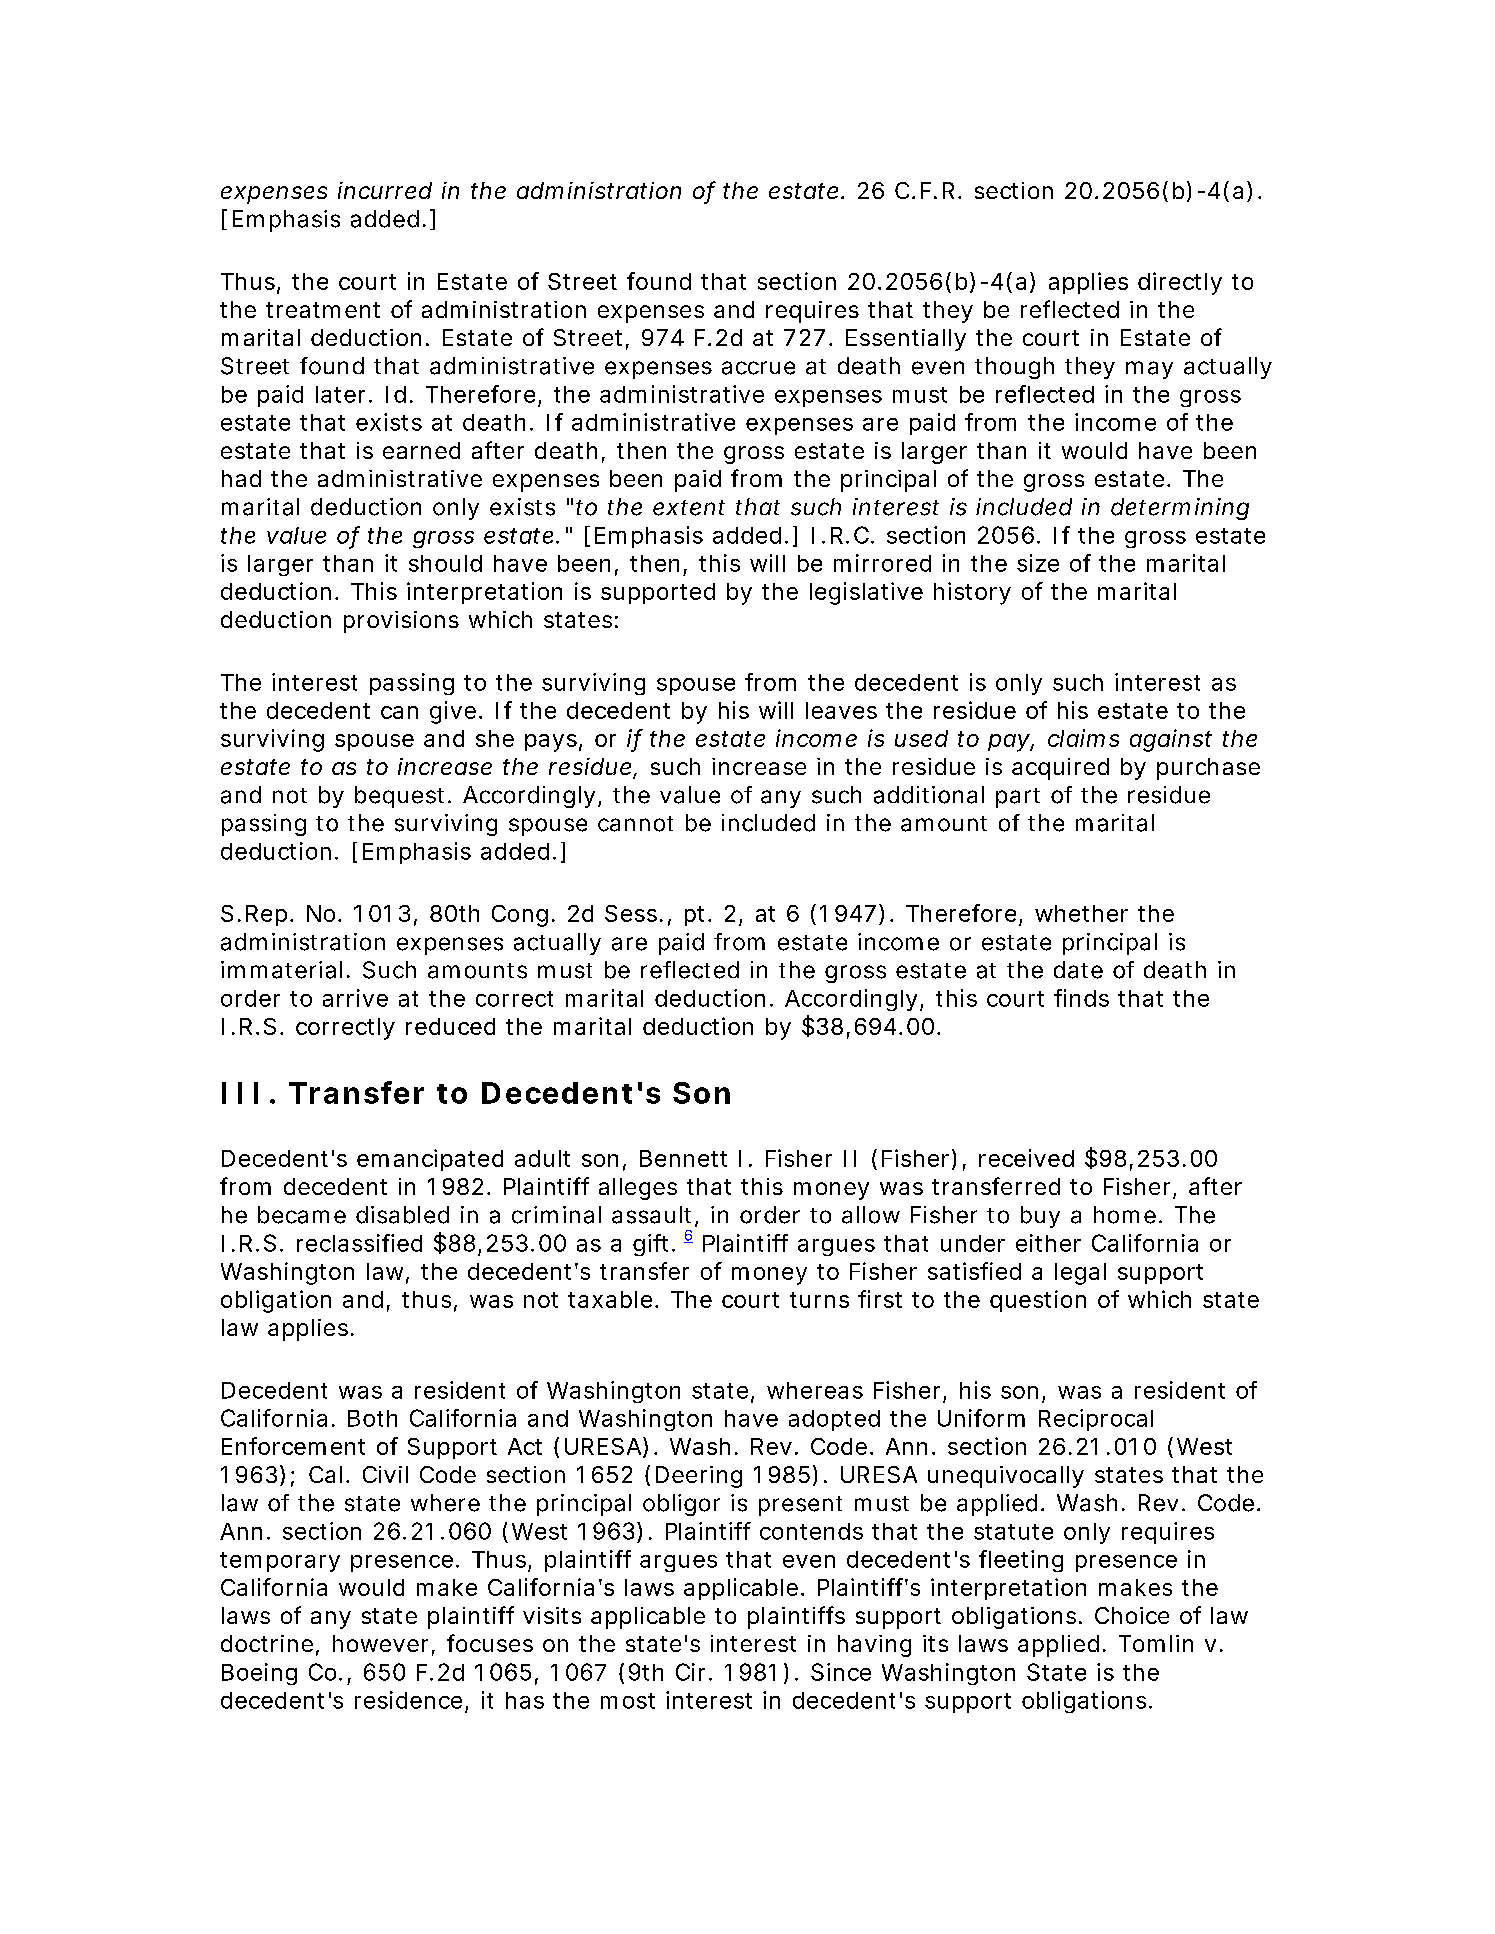 The width and height of the screenshot is (1495, 1934). I want to click on Sess, so click(634, 913).
